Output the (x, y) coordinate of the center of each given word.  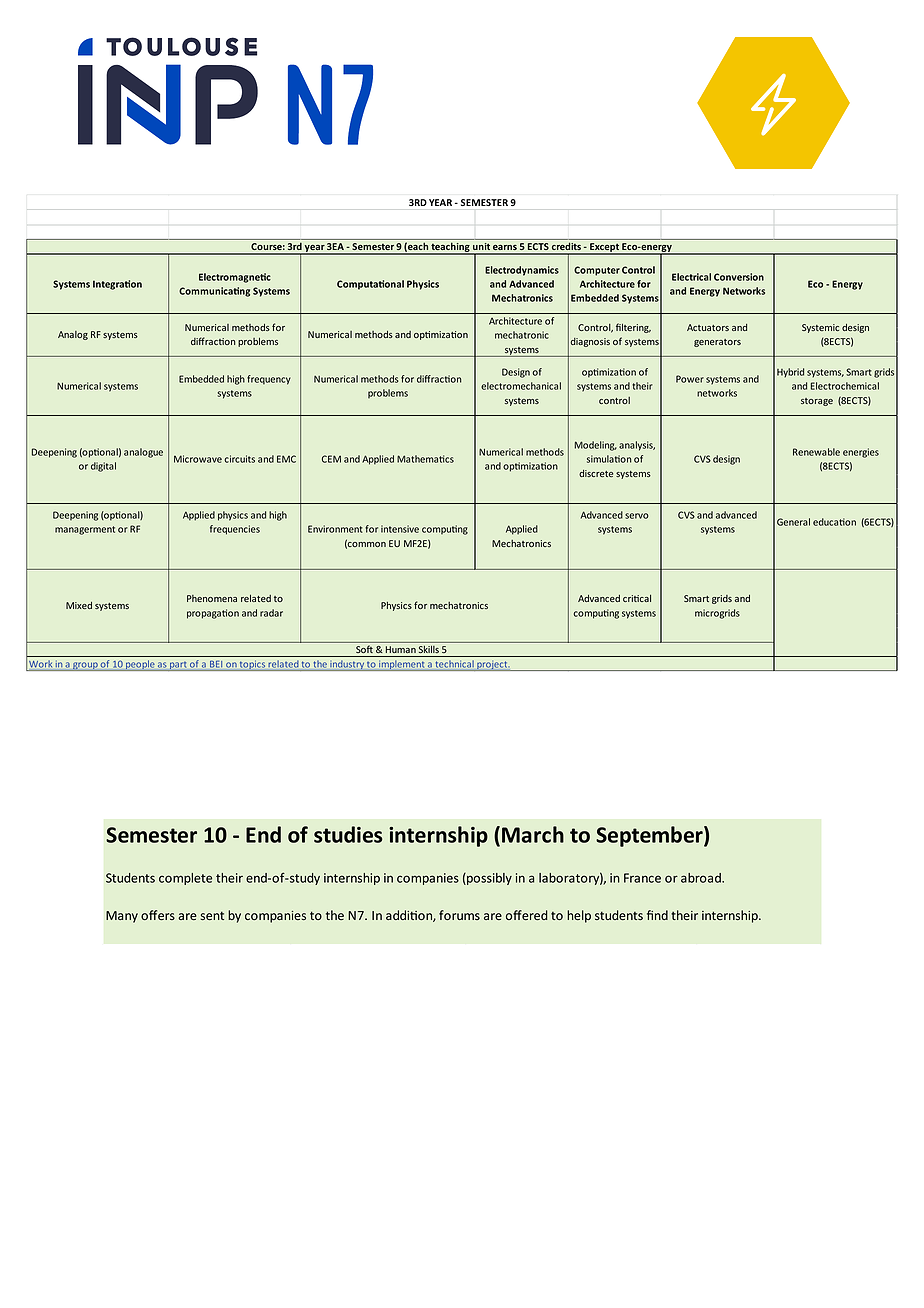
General (793, 522)
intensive (400, 529)
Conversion (739, 277)
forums (459, 915)
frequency (269, 380)
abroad (702, 878)
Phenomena (212, 598)
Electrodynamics (522, 271)
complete (185, 879)
